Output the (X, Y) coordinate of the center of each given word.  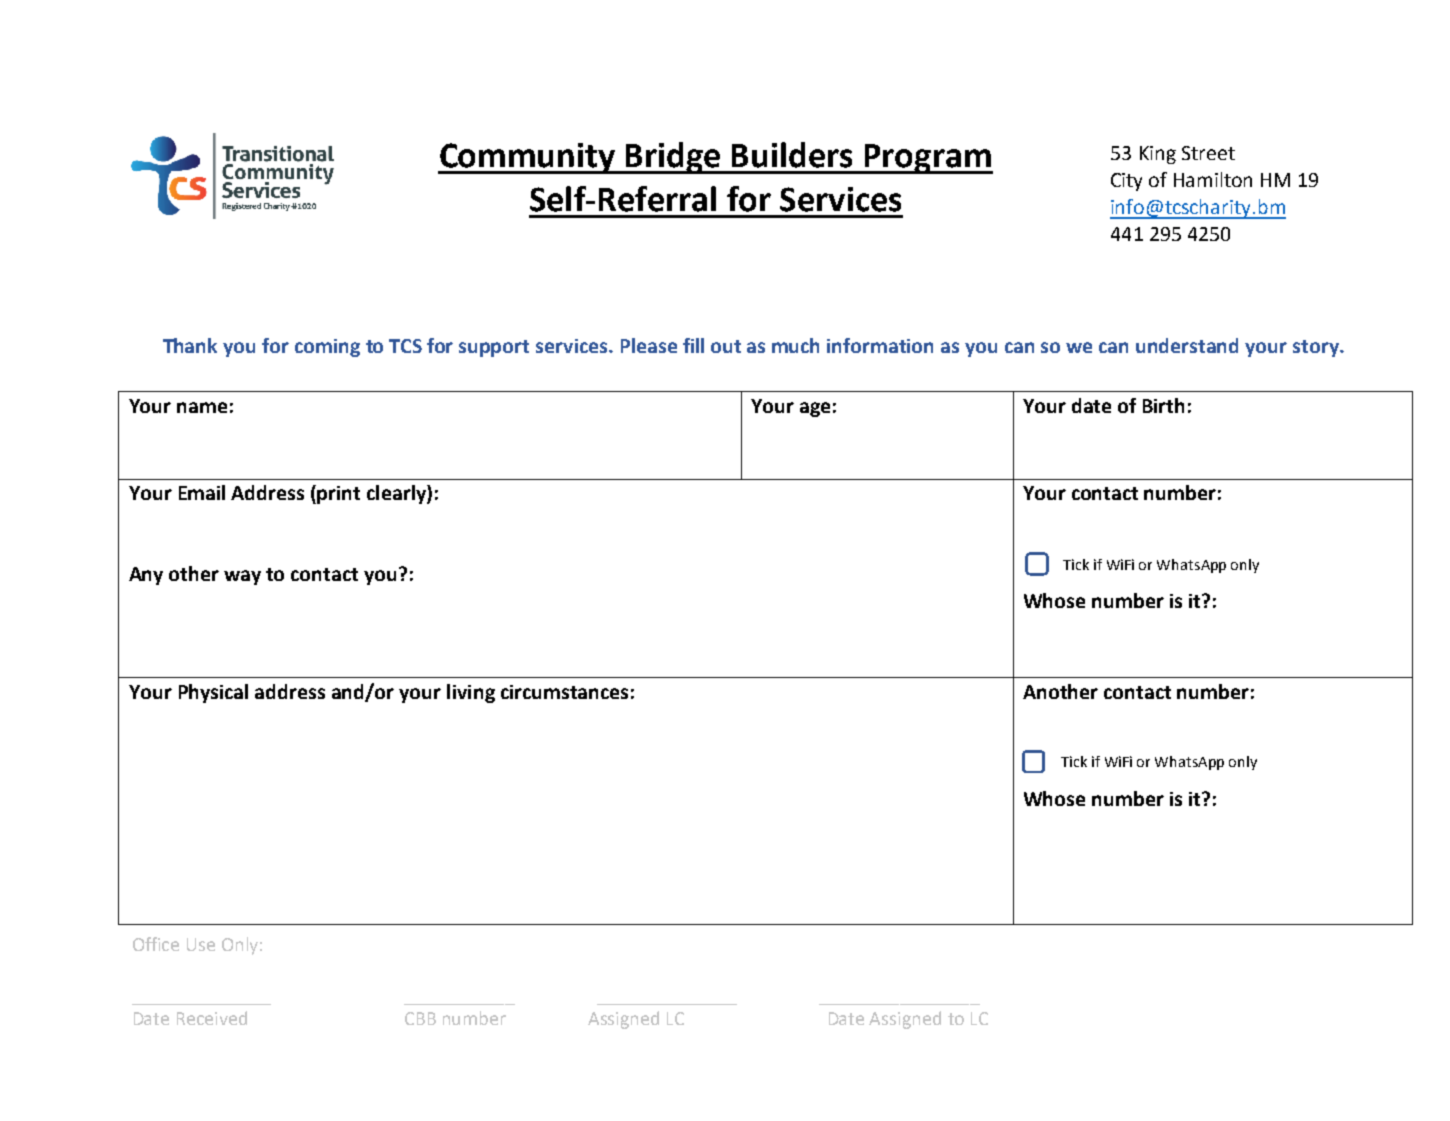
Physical (213, 693)
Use (201, 944)
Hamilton (1213, 179)
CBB (420, 1018)
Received (212, 1018)
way (242, 577)
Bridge (673, 158)
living (471, 693)
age (815, 409)
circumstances (564, 692)
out (726, 346)
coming (327, 348)
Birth (1163, 405)
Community (528, 158)
